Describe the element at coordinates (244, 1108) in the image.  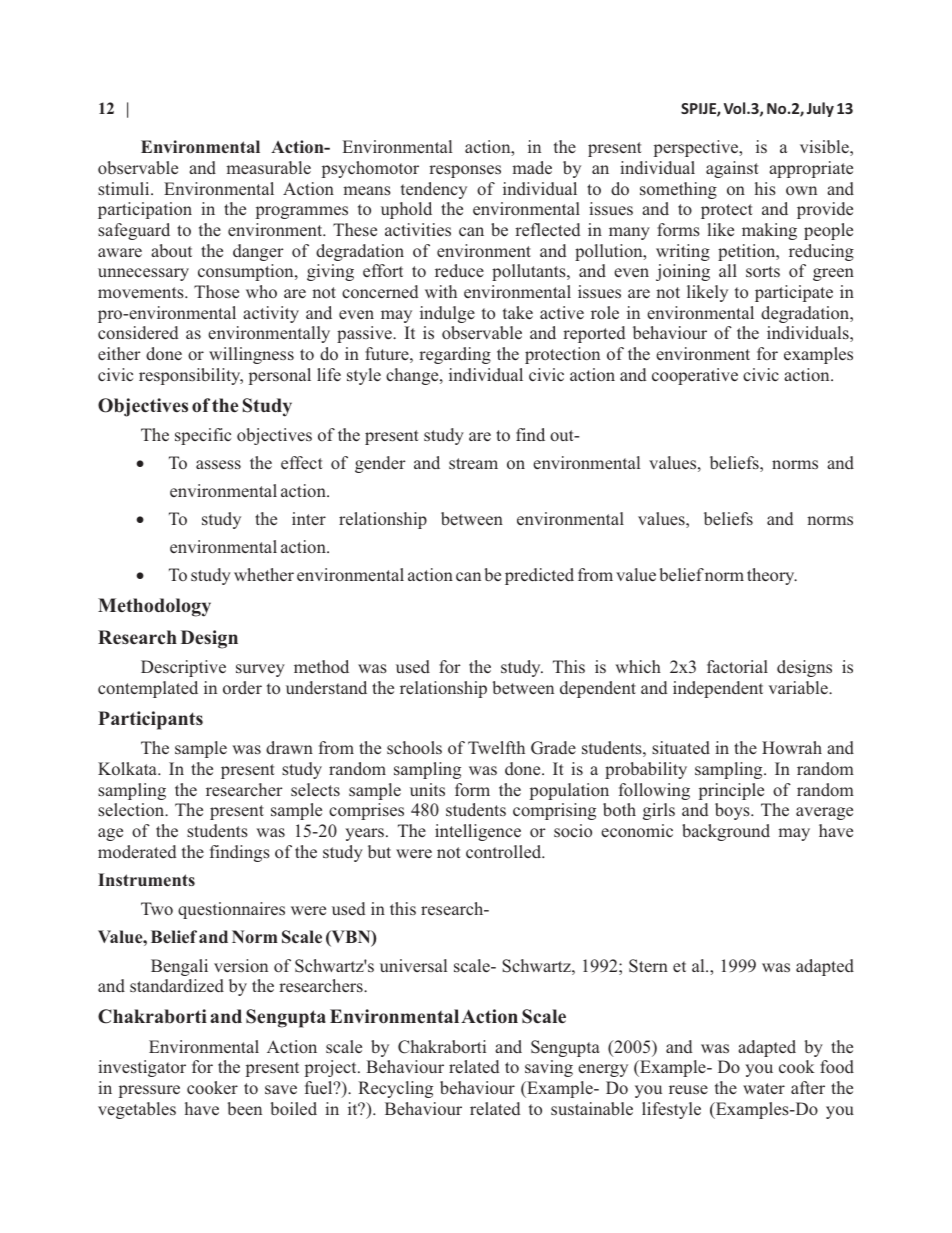
I see `been` at that location.
